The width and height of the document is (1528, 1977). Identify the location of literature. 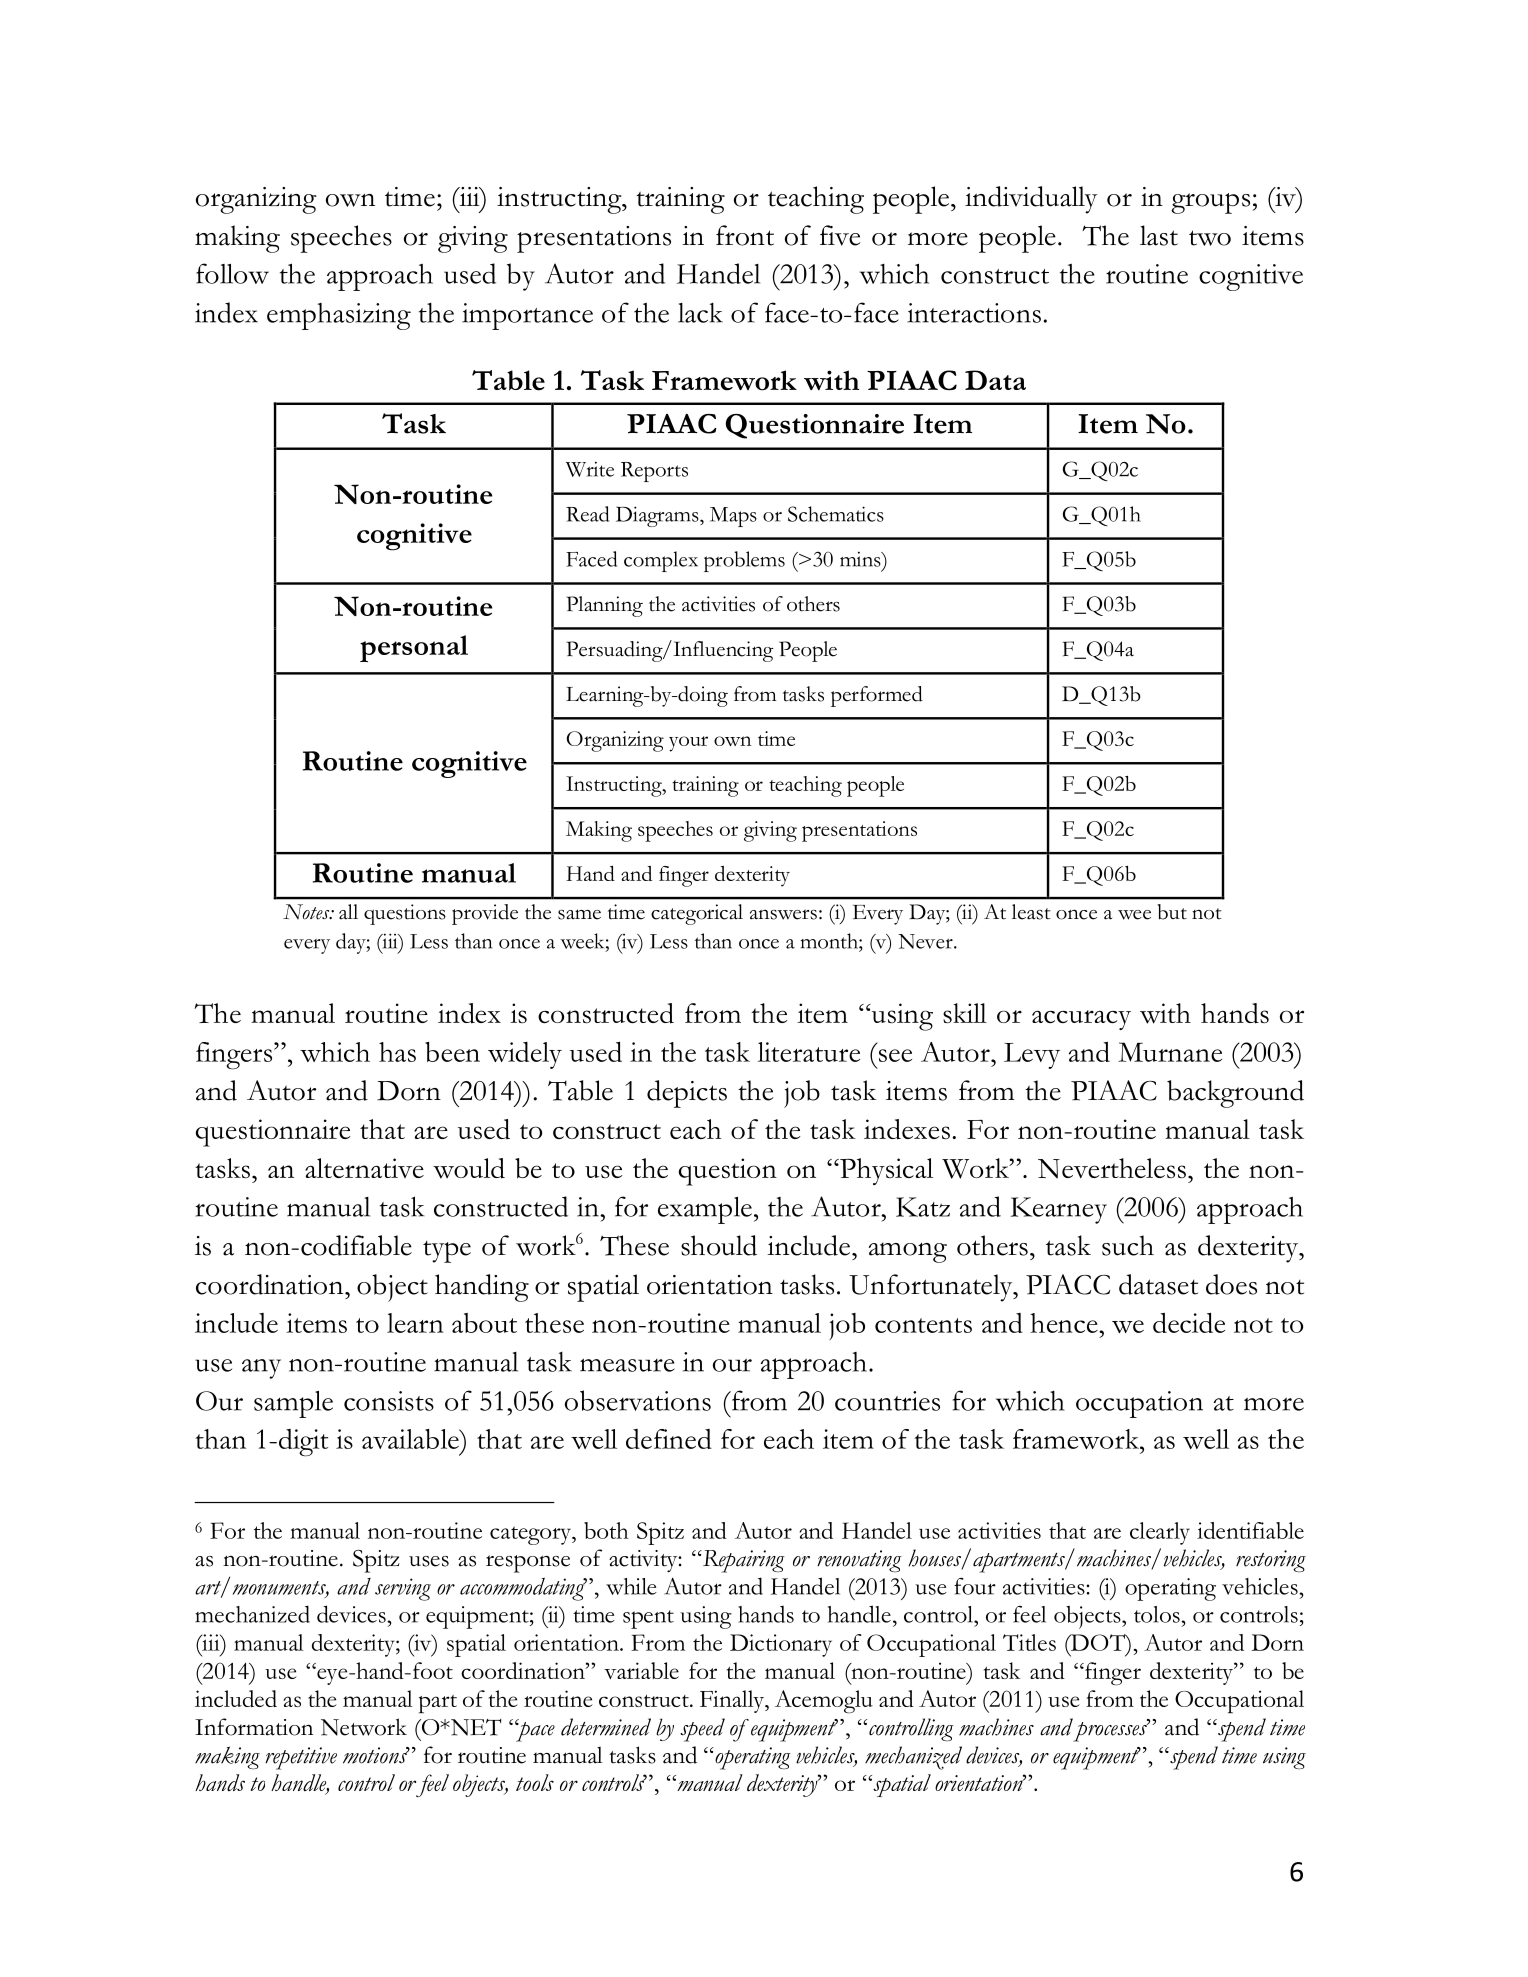
(809, 1052).
